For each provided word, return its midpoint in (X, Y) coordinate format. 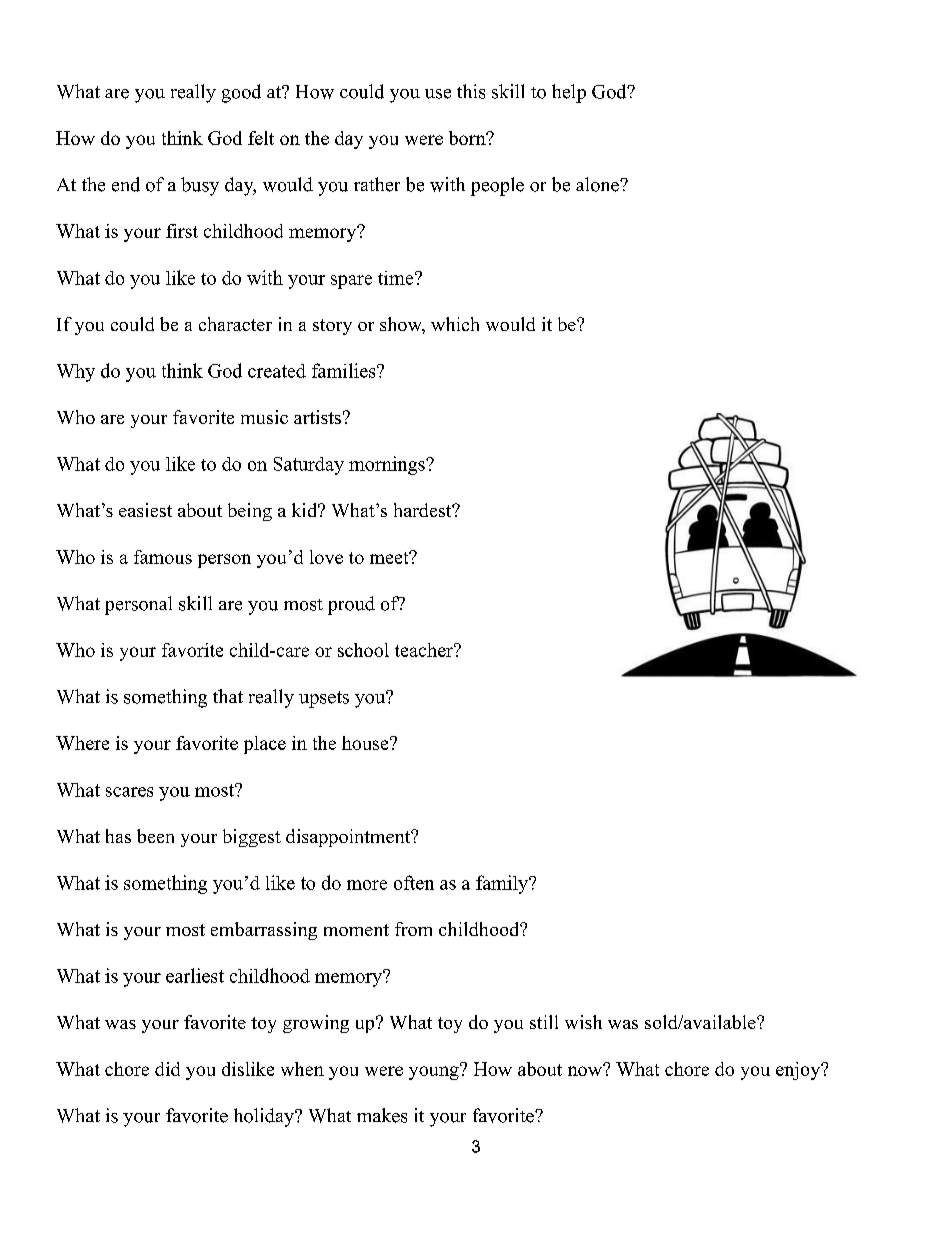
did (167, 1069)
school (363, 650)
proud (351, 605)
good (241, 93)
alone (598, 184)
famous (163, 557)
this (471, 91)
